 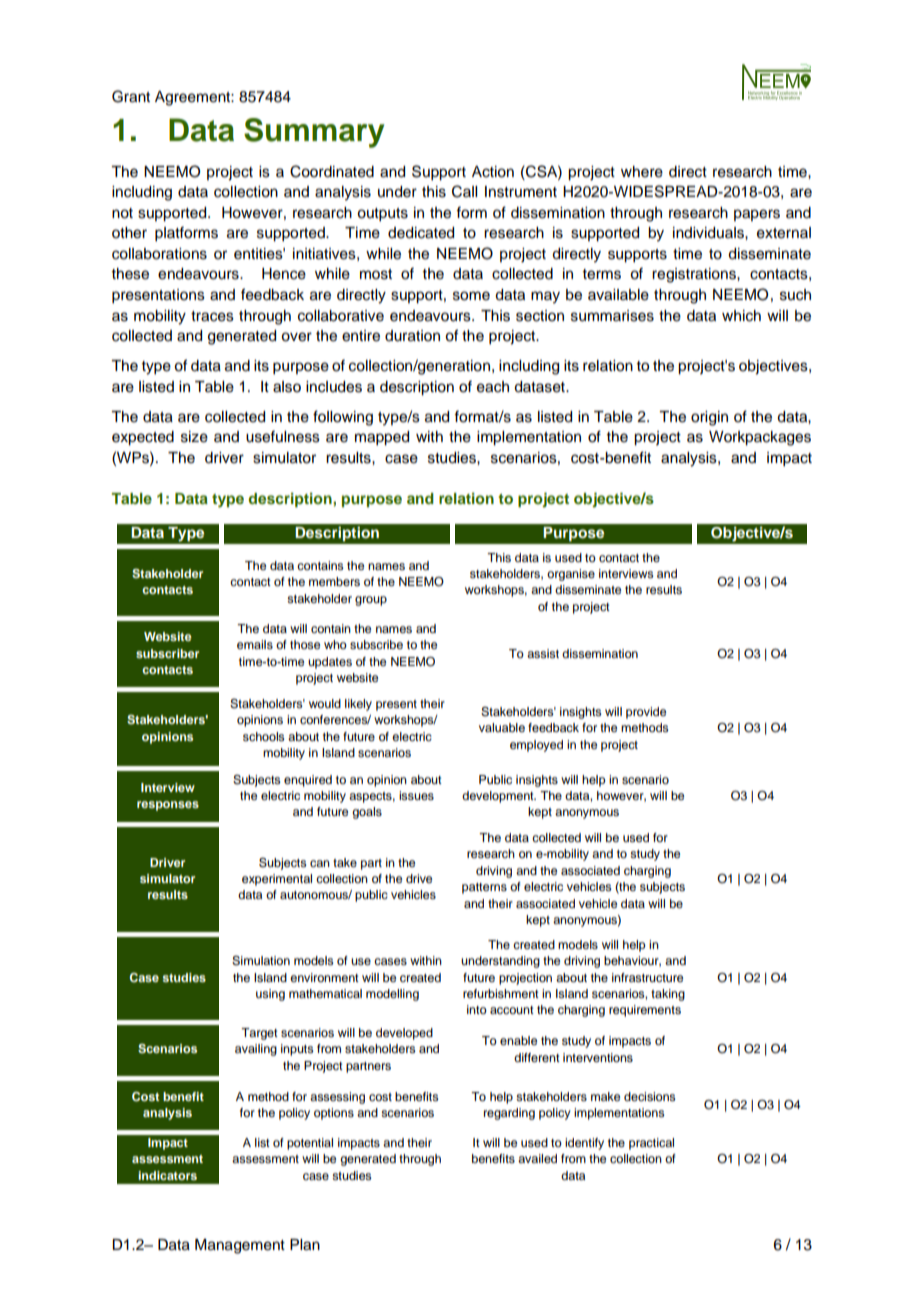 What do you see at coordinates (642, 172) in the screenshot?
I see `where` at bounding box center [642, 172].
